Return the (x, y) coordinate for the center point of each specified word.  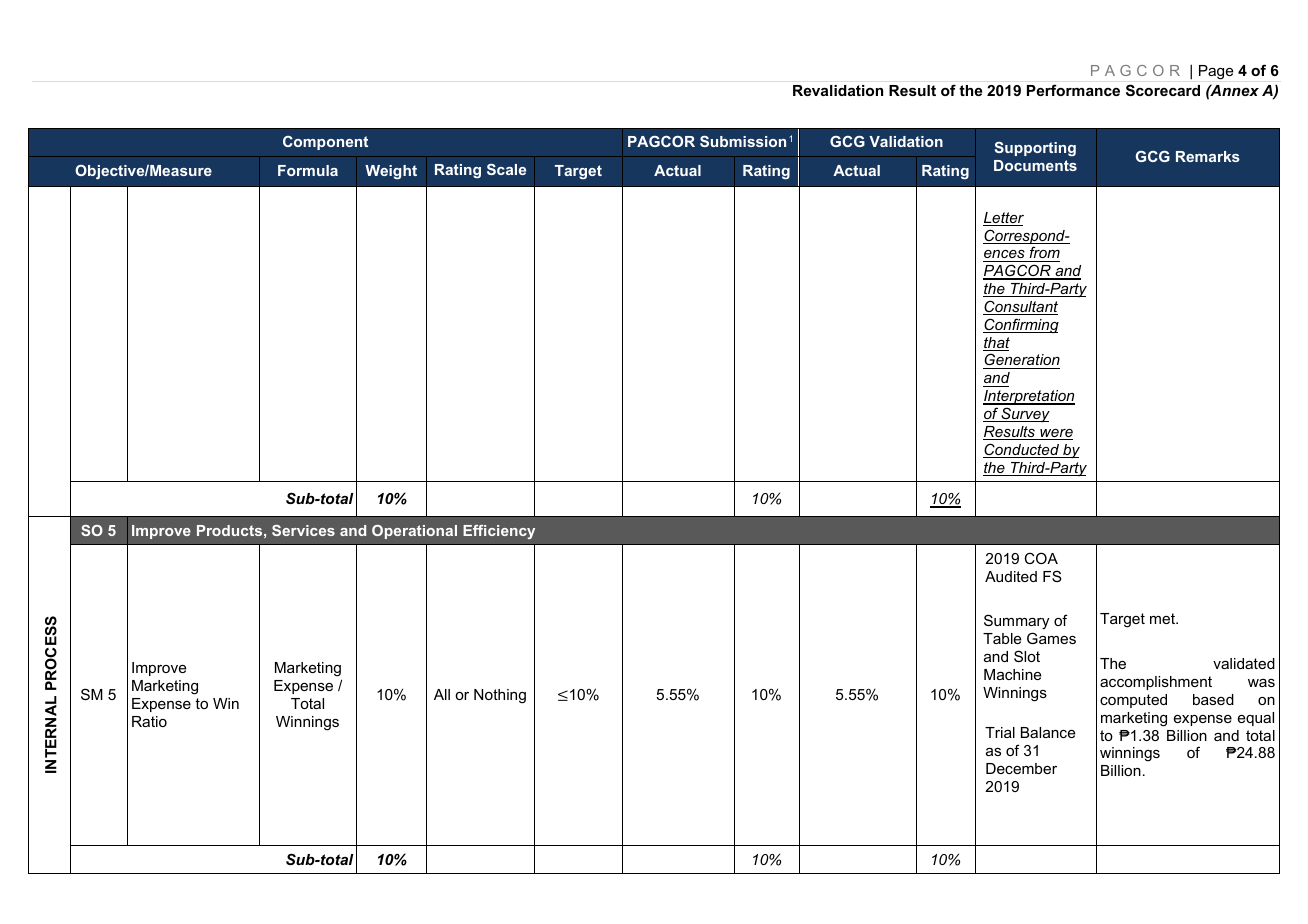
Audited (1011, 576)
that (996, 344)
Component (325, 143)
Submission (743, 141)
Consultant (1020, 307)
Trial (1000, 732)
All (442, 694)
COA (1041, 558)
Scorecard (1163, 90)
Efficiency (499, 532)
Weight (391, 172)
